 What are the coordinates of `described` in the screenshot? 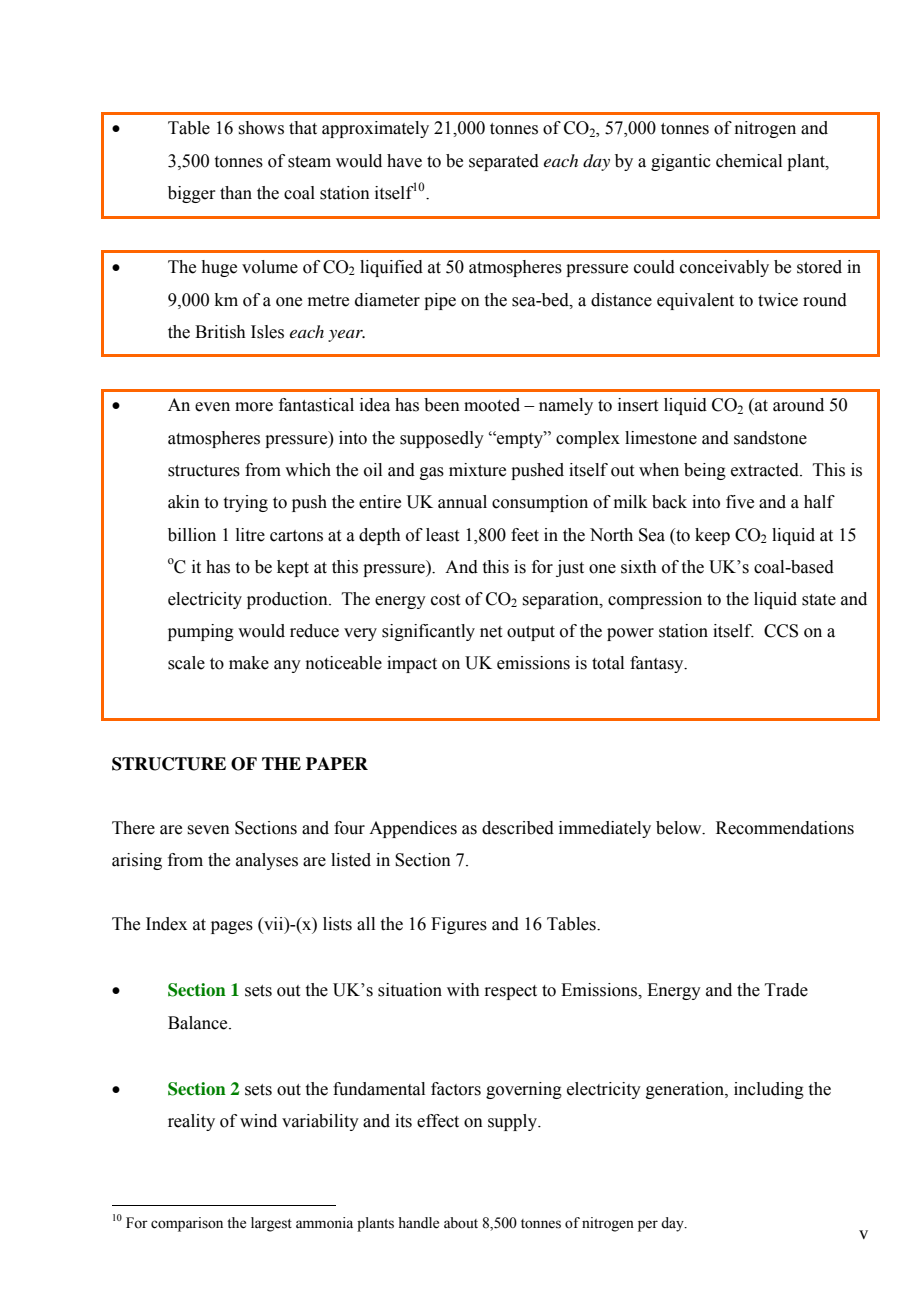 It's located at (518, 828).
